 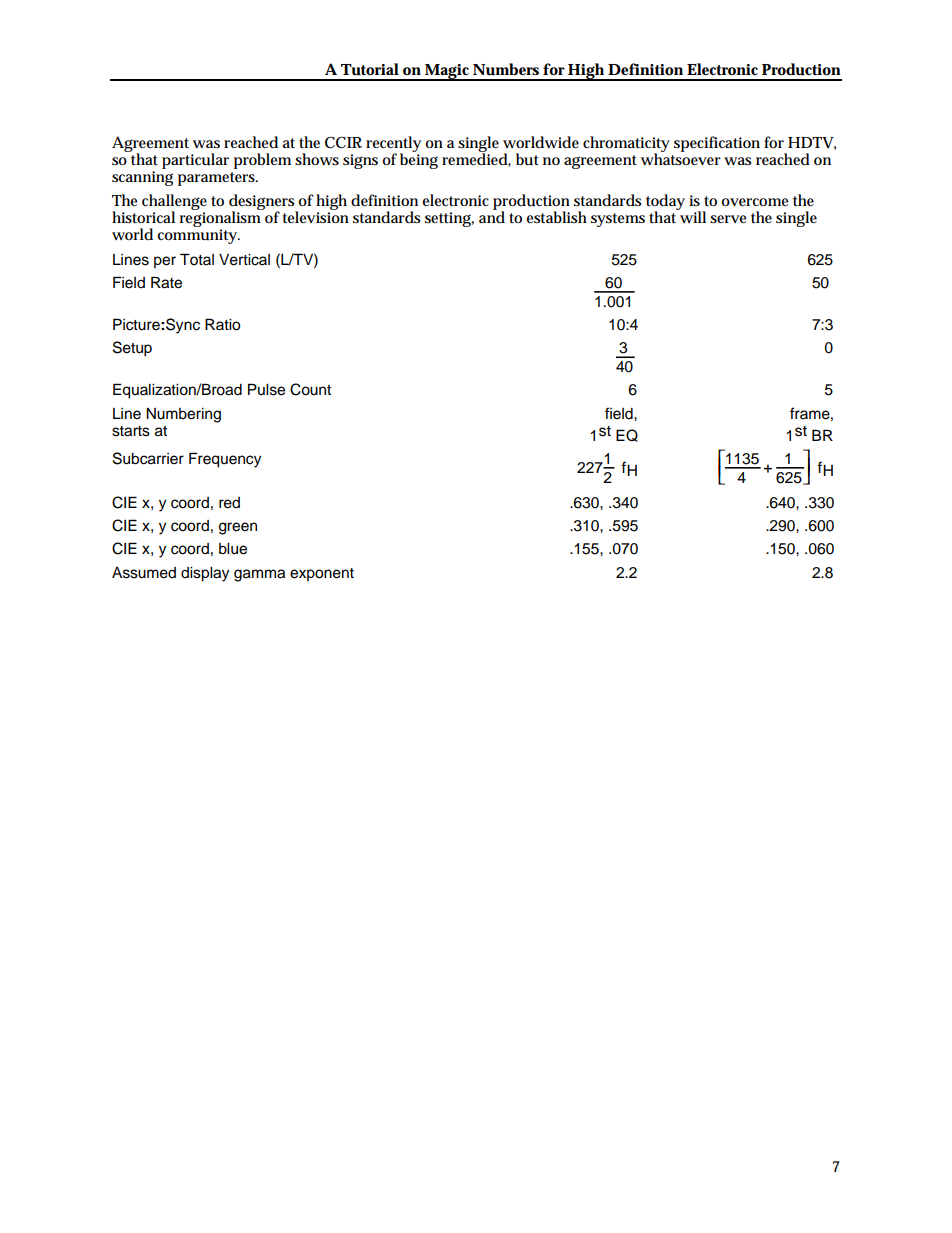 What do you see at coordinates (370, 69) in the screenshot?
I see `Tutorial` at bounding box center [370, 69].
